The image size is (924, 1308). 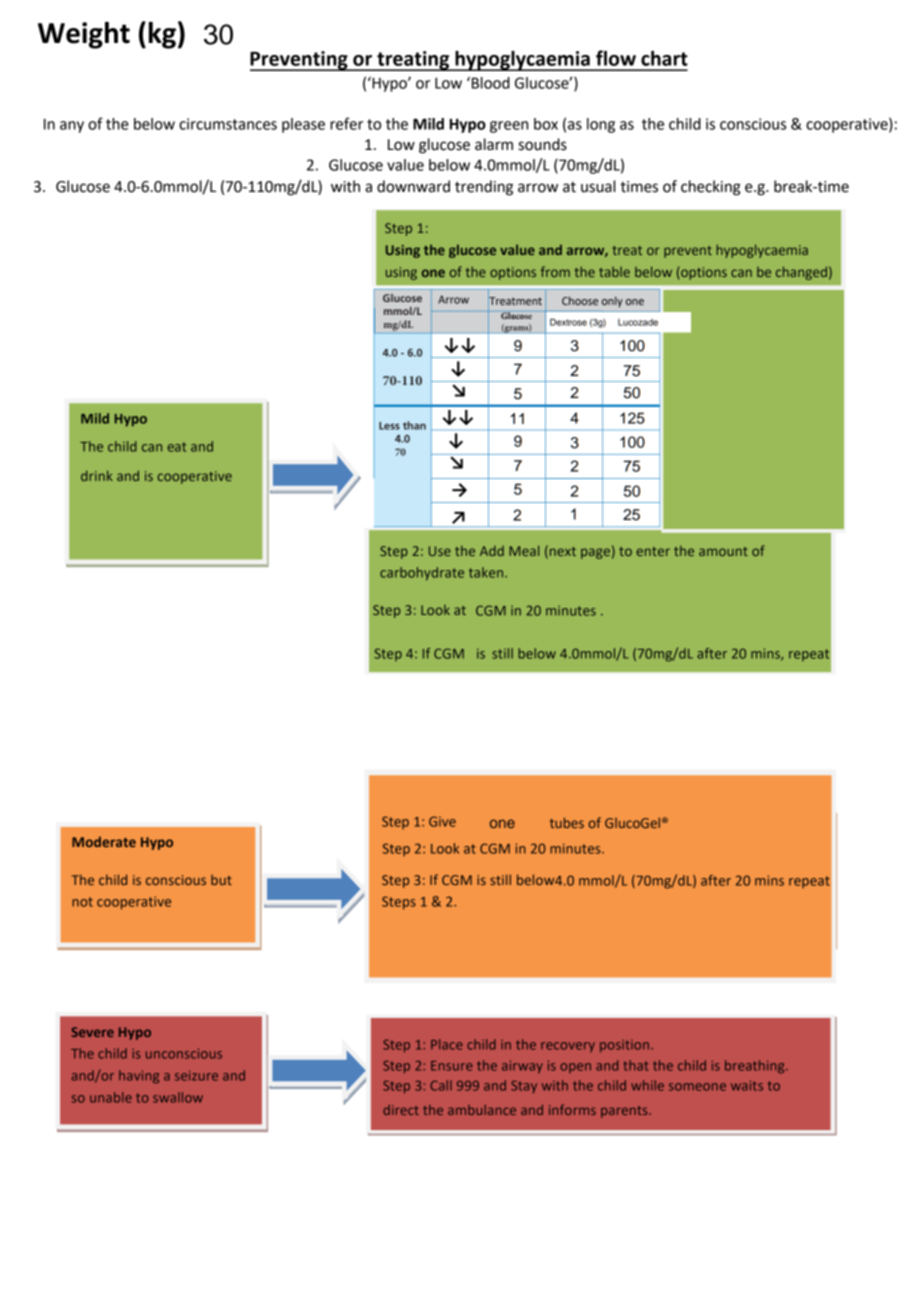 What do you see at coordinates (440, 551) in the page?
I see `Use` at bounding box center [440, 551].
